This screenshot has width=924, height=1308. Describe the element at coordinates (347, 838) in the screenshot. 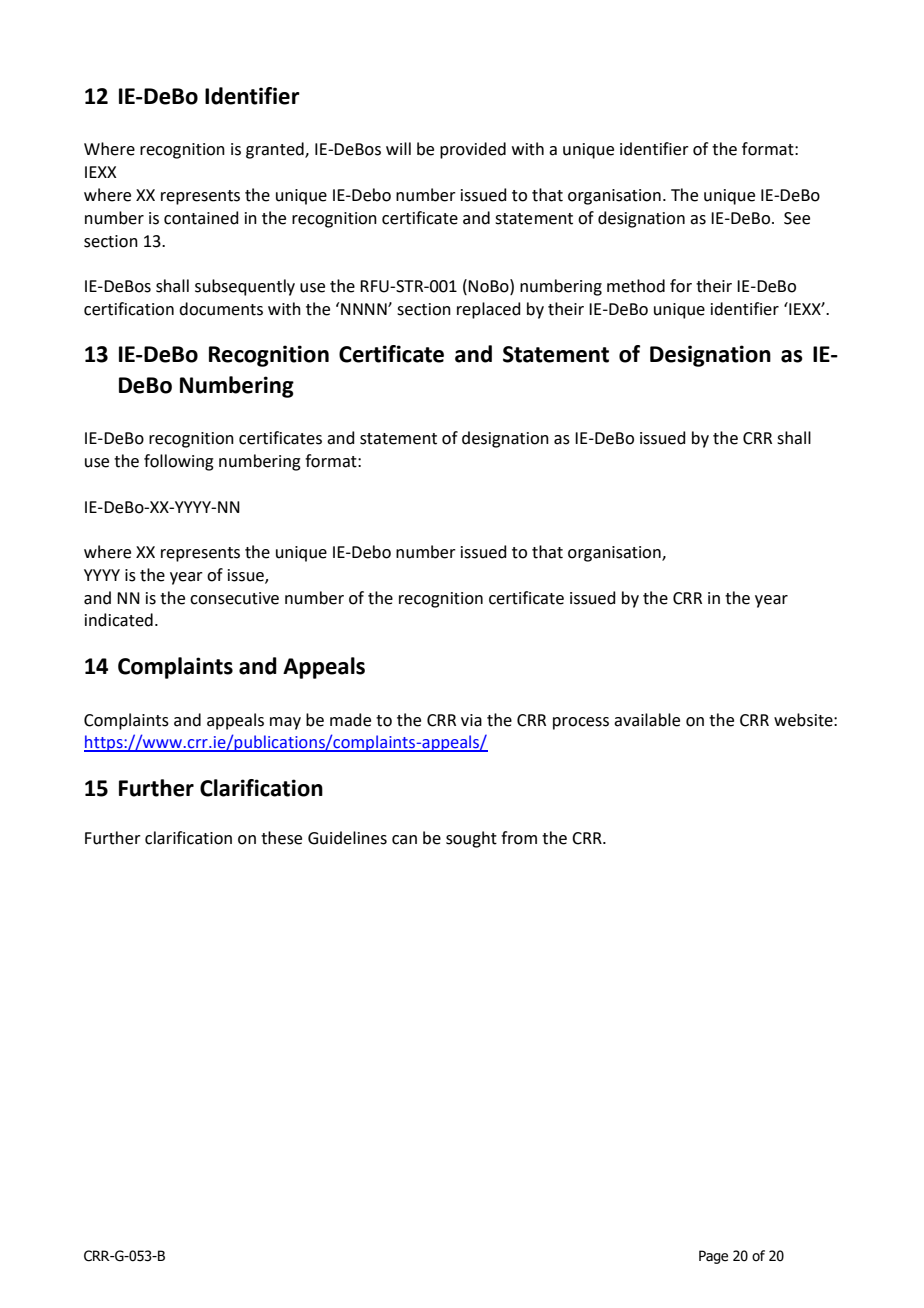

I see `Guidelines` at that location.
